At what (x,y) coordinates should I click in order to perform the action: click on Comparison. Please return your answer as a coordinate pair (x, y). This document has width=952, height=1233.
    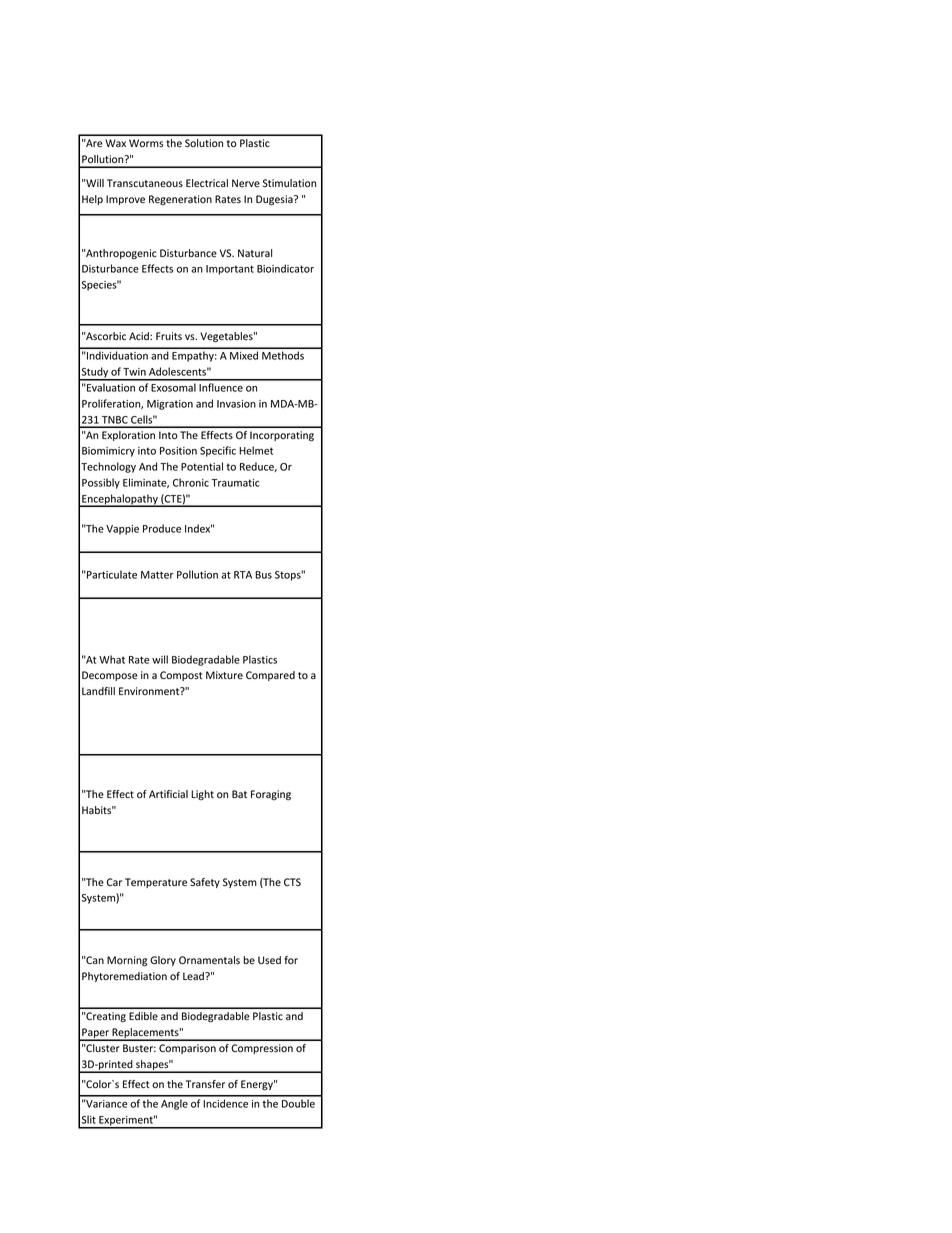
    Looking at the image, I should click on (187, 1049).
